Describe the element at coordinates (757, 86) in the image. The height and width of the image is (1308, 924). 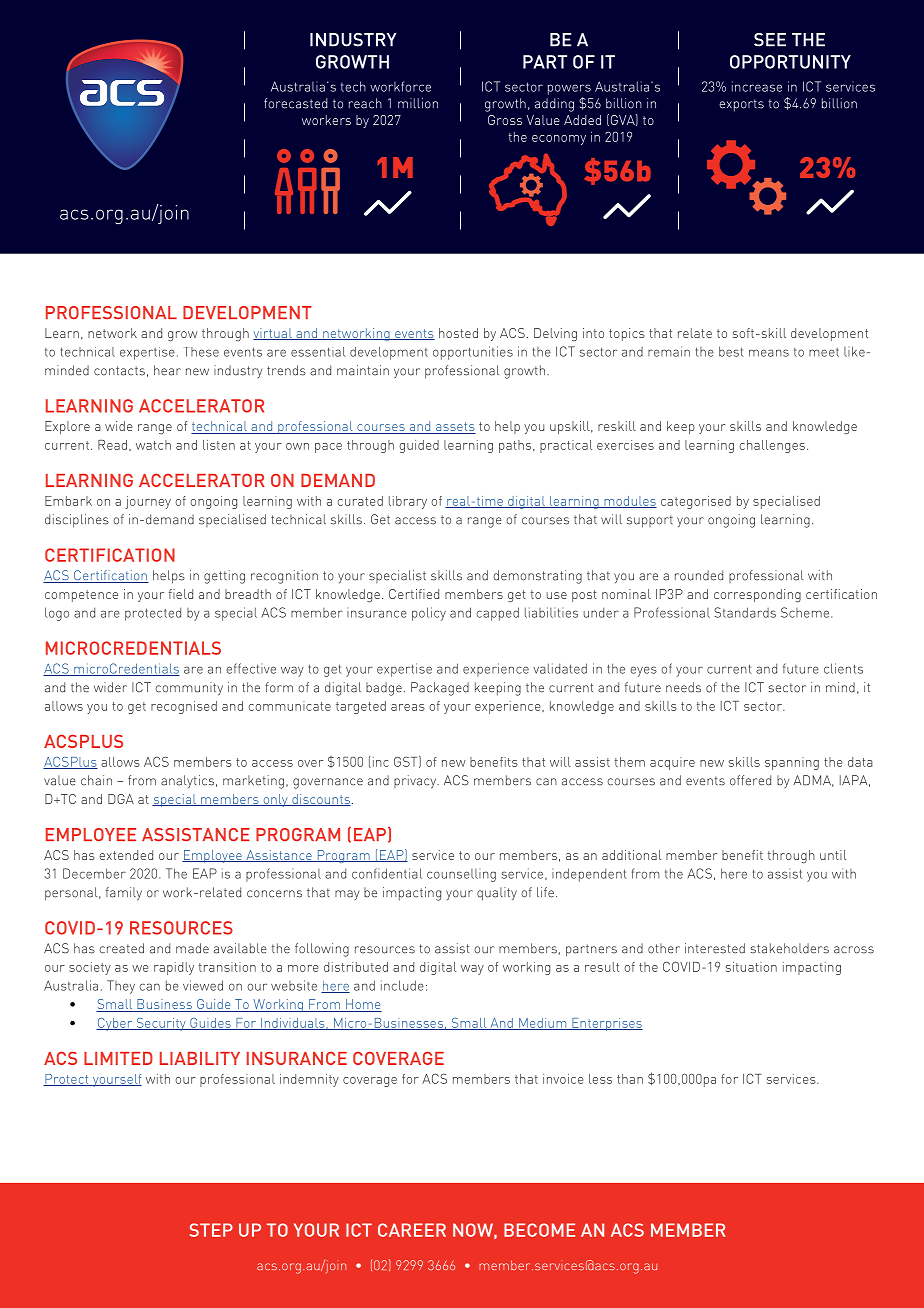
I see `increase` at that location.
